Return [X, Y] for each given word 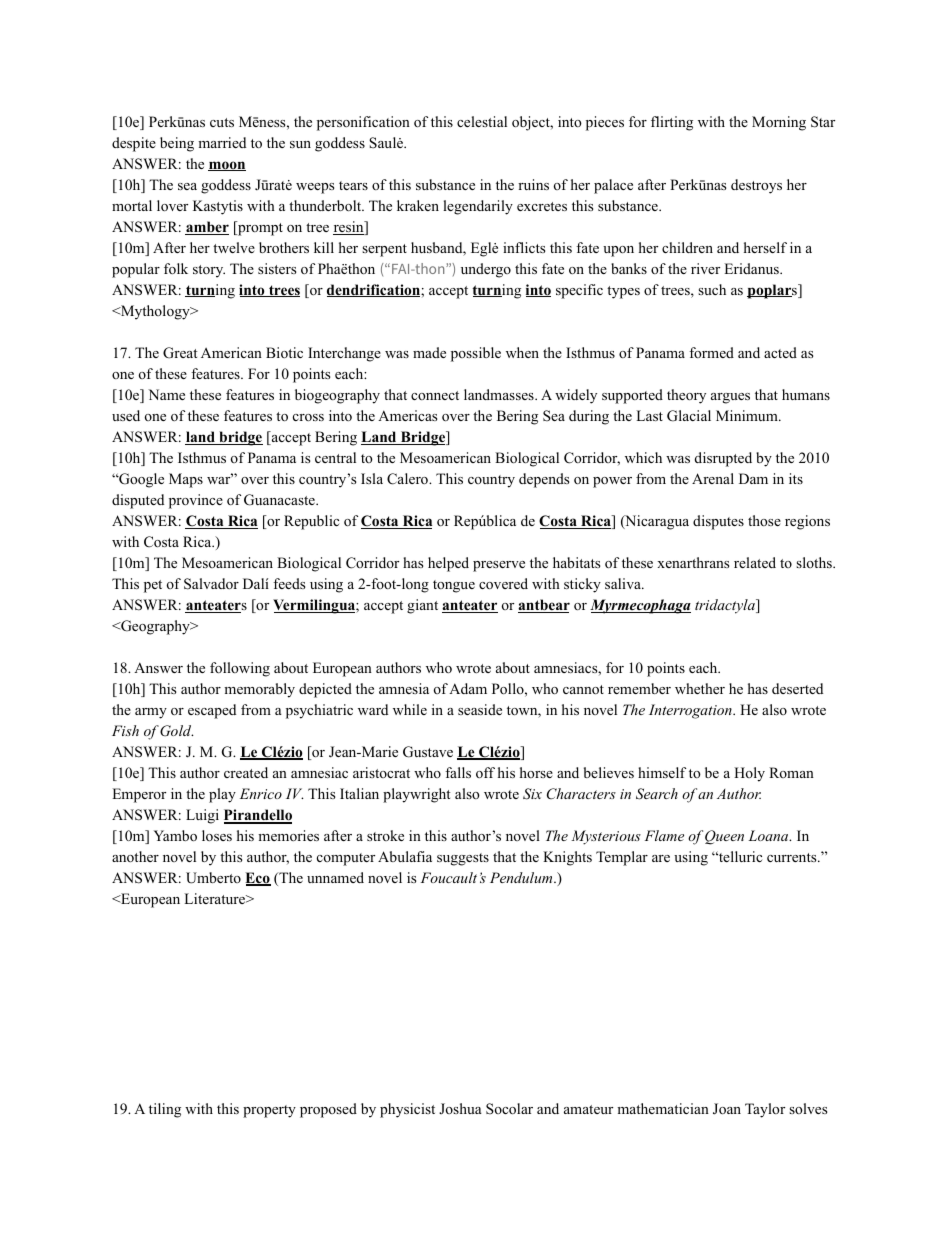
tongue [454, 586]
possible [476, 354]
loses [217, 835]
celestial [482, 121]
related [755, 562]
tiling [165, 1110]
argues [730, 398]
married [222, 142]
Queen [724, 837]
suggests [463, 859]
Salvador [211, 584]
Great [180, 353]
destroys [756, 186]
